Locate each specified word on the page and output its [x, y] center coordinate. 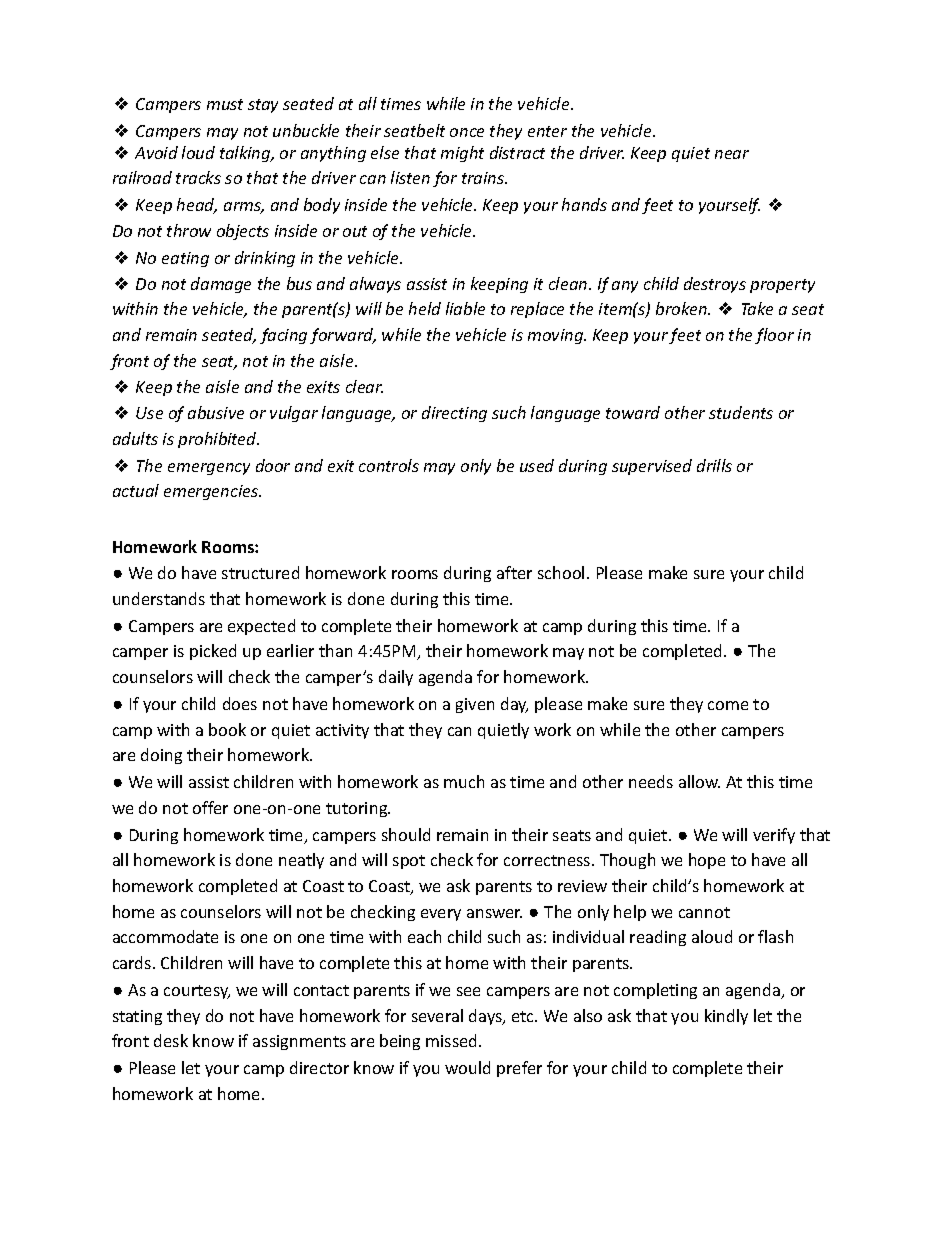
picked [213, 652]
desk [171, 1040]
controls [389, 465]
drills [714, 465]
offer [210, 807]
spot [409, 862]
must [225, 104]
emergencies [212, 492]
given [475, 705]
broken [682, 308]
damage [221, 285]
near [732, 154]
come [728, 705]
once [467, 132]
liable [465, 308]
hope [707, 861]
